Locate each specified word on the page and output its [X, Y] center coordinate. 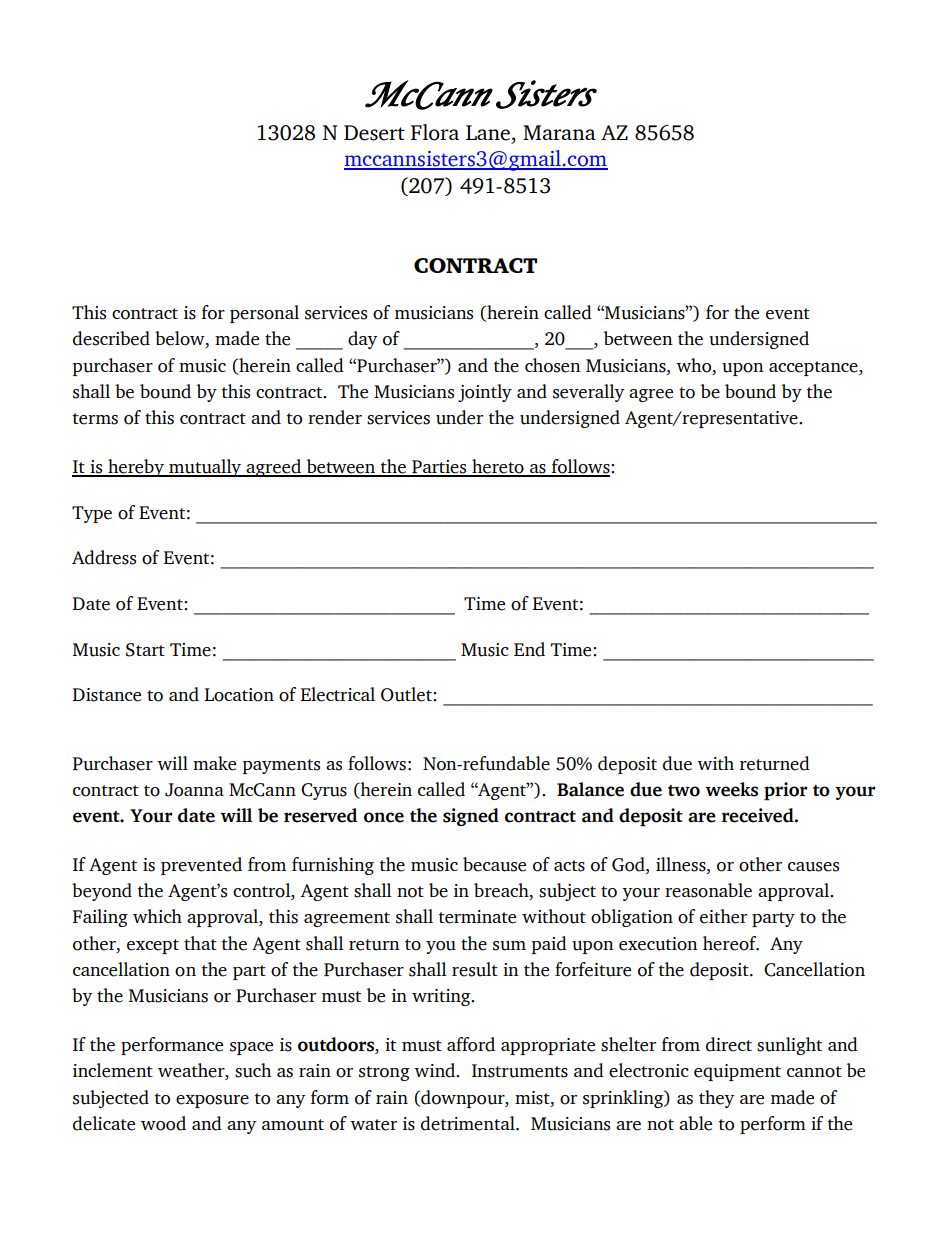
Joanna [194, 790]
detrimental [469, 1123]
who [695, 365]
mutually [205, 468]
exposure [212, 1101]
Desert [374, 133]
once [384, 817]
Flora [435, 132]
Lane [488, 133]
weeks [731, 789]
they [717, 1099]
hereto [498, 467]
